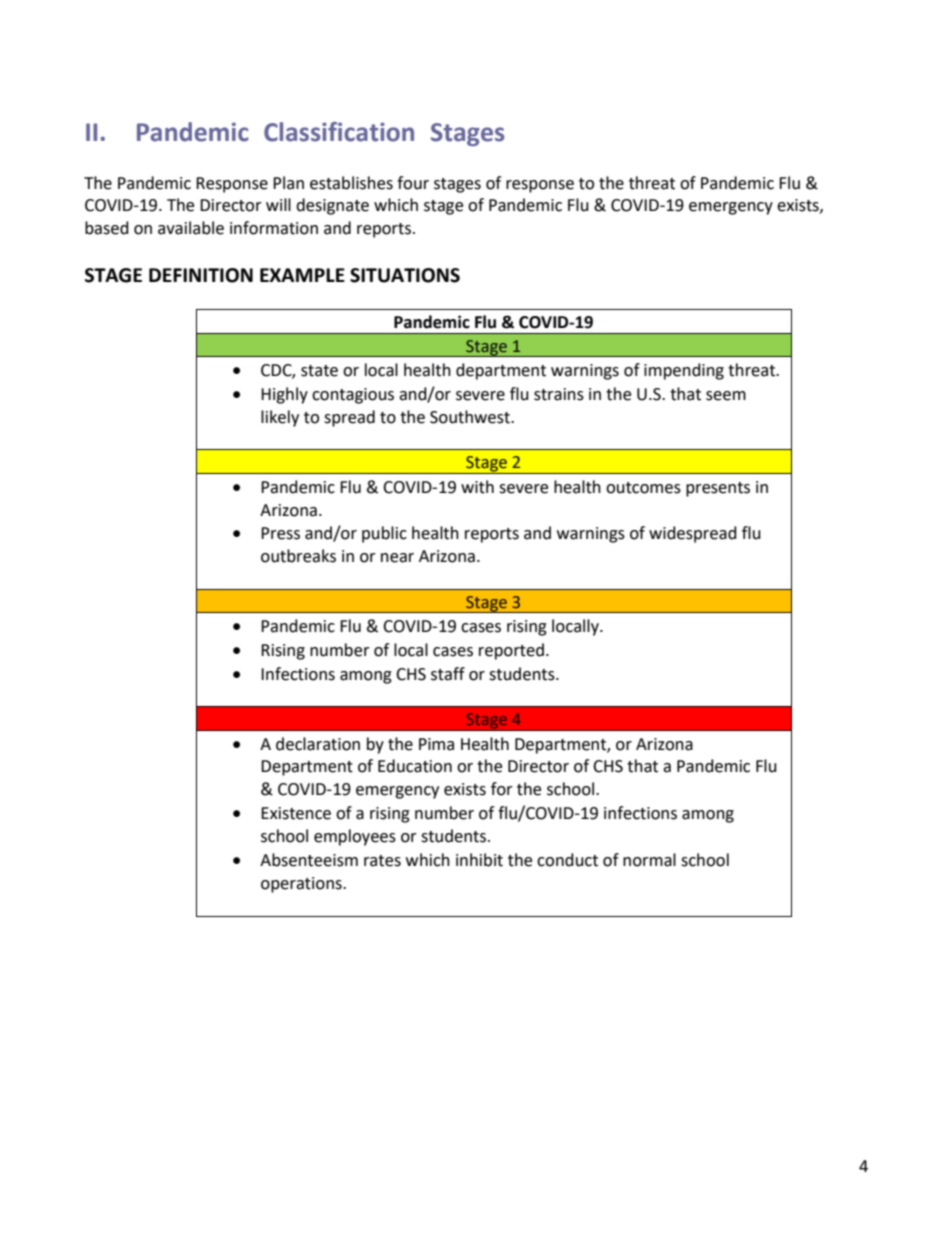  Describe the element at coordinates (684, 371) in the image. I see `impending` at that location.
